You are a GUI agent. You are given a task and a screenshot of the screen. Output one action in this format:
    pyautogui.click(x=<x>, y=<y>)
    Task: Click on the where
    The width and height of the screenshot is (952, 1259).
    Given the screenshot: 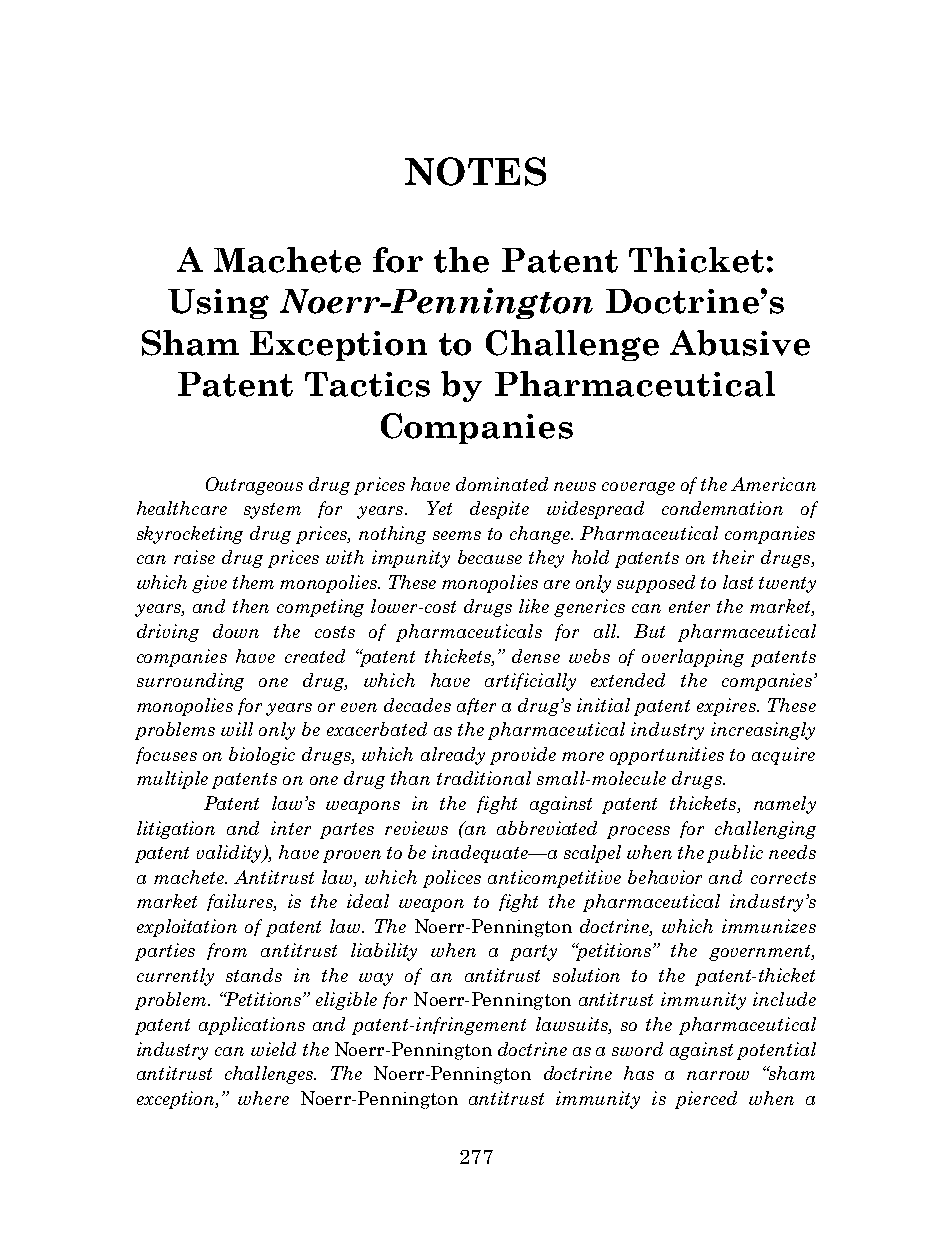 What is the action you would take?
    pyautogui.click(x=263, y=1098)
